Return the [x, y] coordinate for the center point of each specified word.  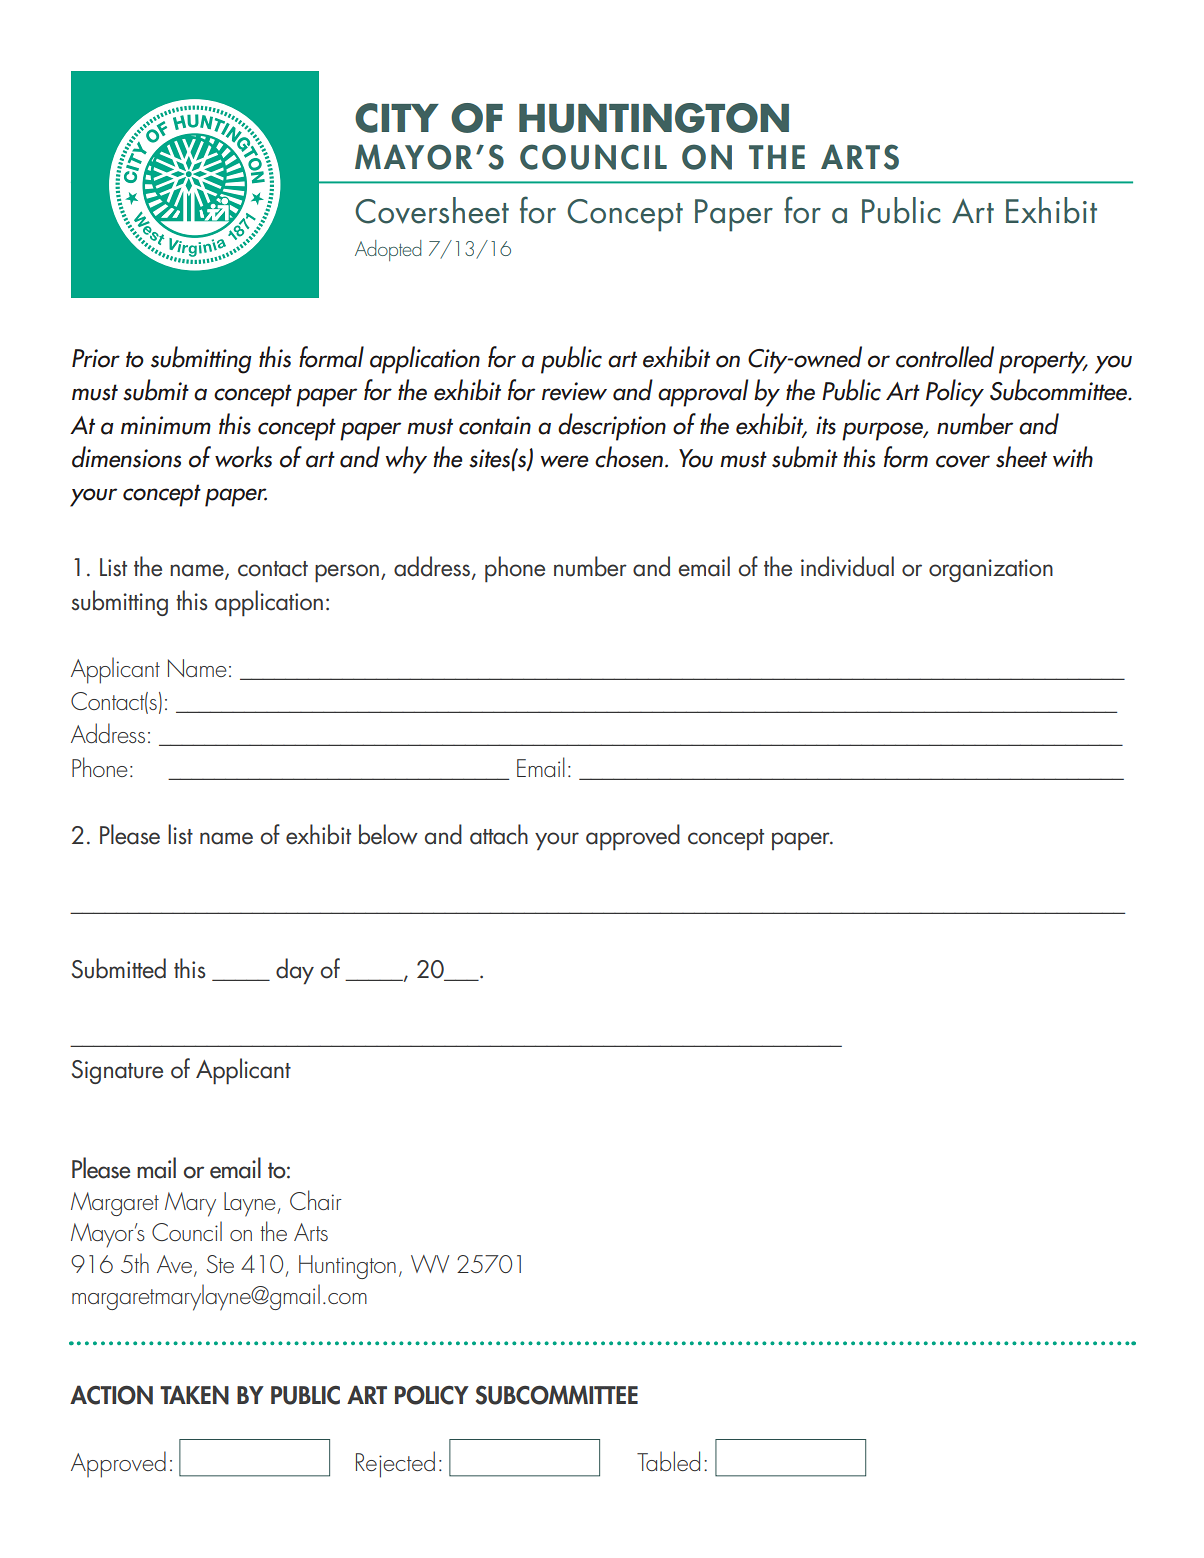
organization [991, 570]
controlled [945, 357]
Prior [96, 358]
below [388, 834]
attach [499, 834]
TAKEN [194, 1395]
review [574, 391]
